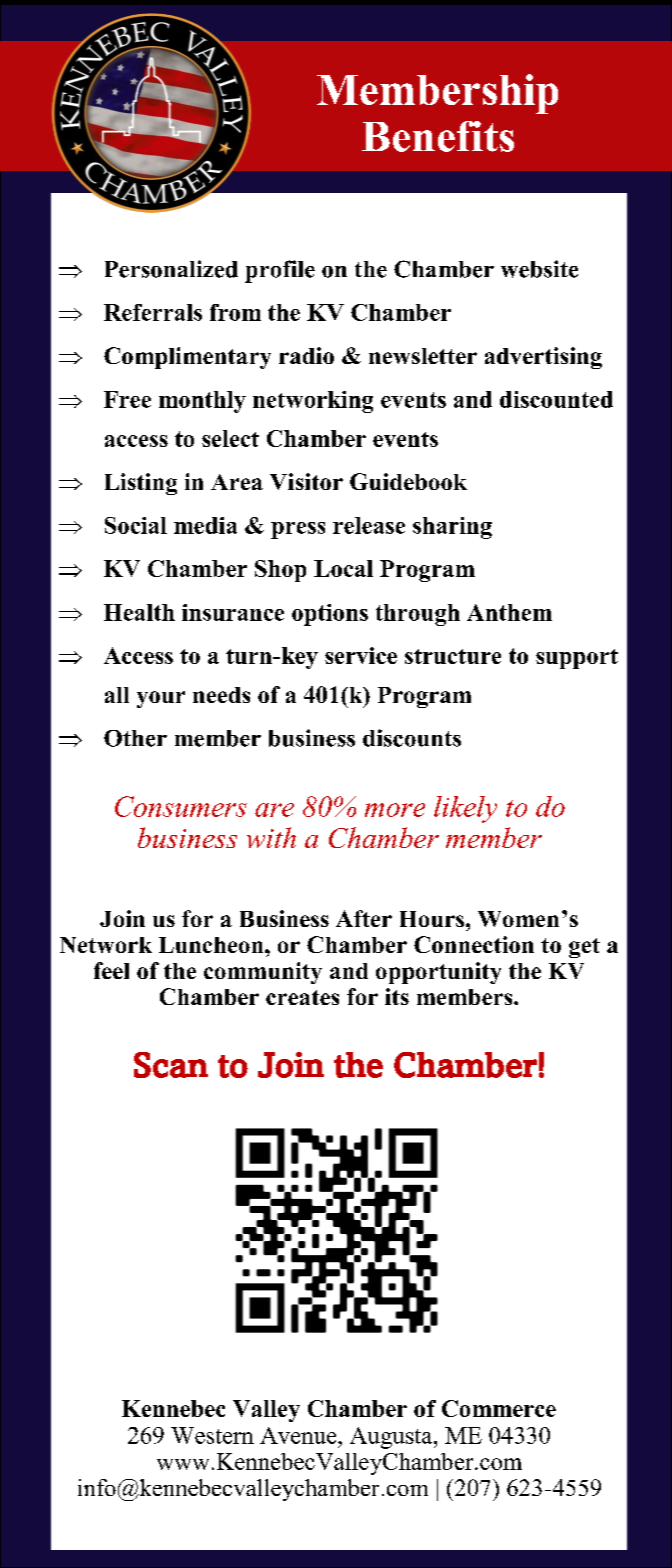 The height and width of the screenshot is (1568, 672). What do you see at coordinates (438, 136) in the screenshot?
I see `Benefits` at bounding box center [438, 136].
